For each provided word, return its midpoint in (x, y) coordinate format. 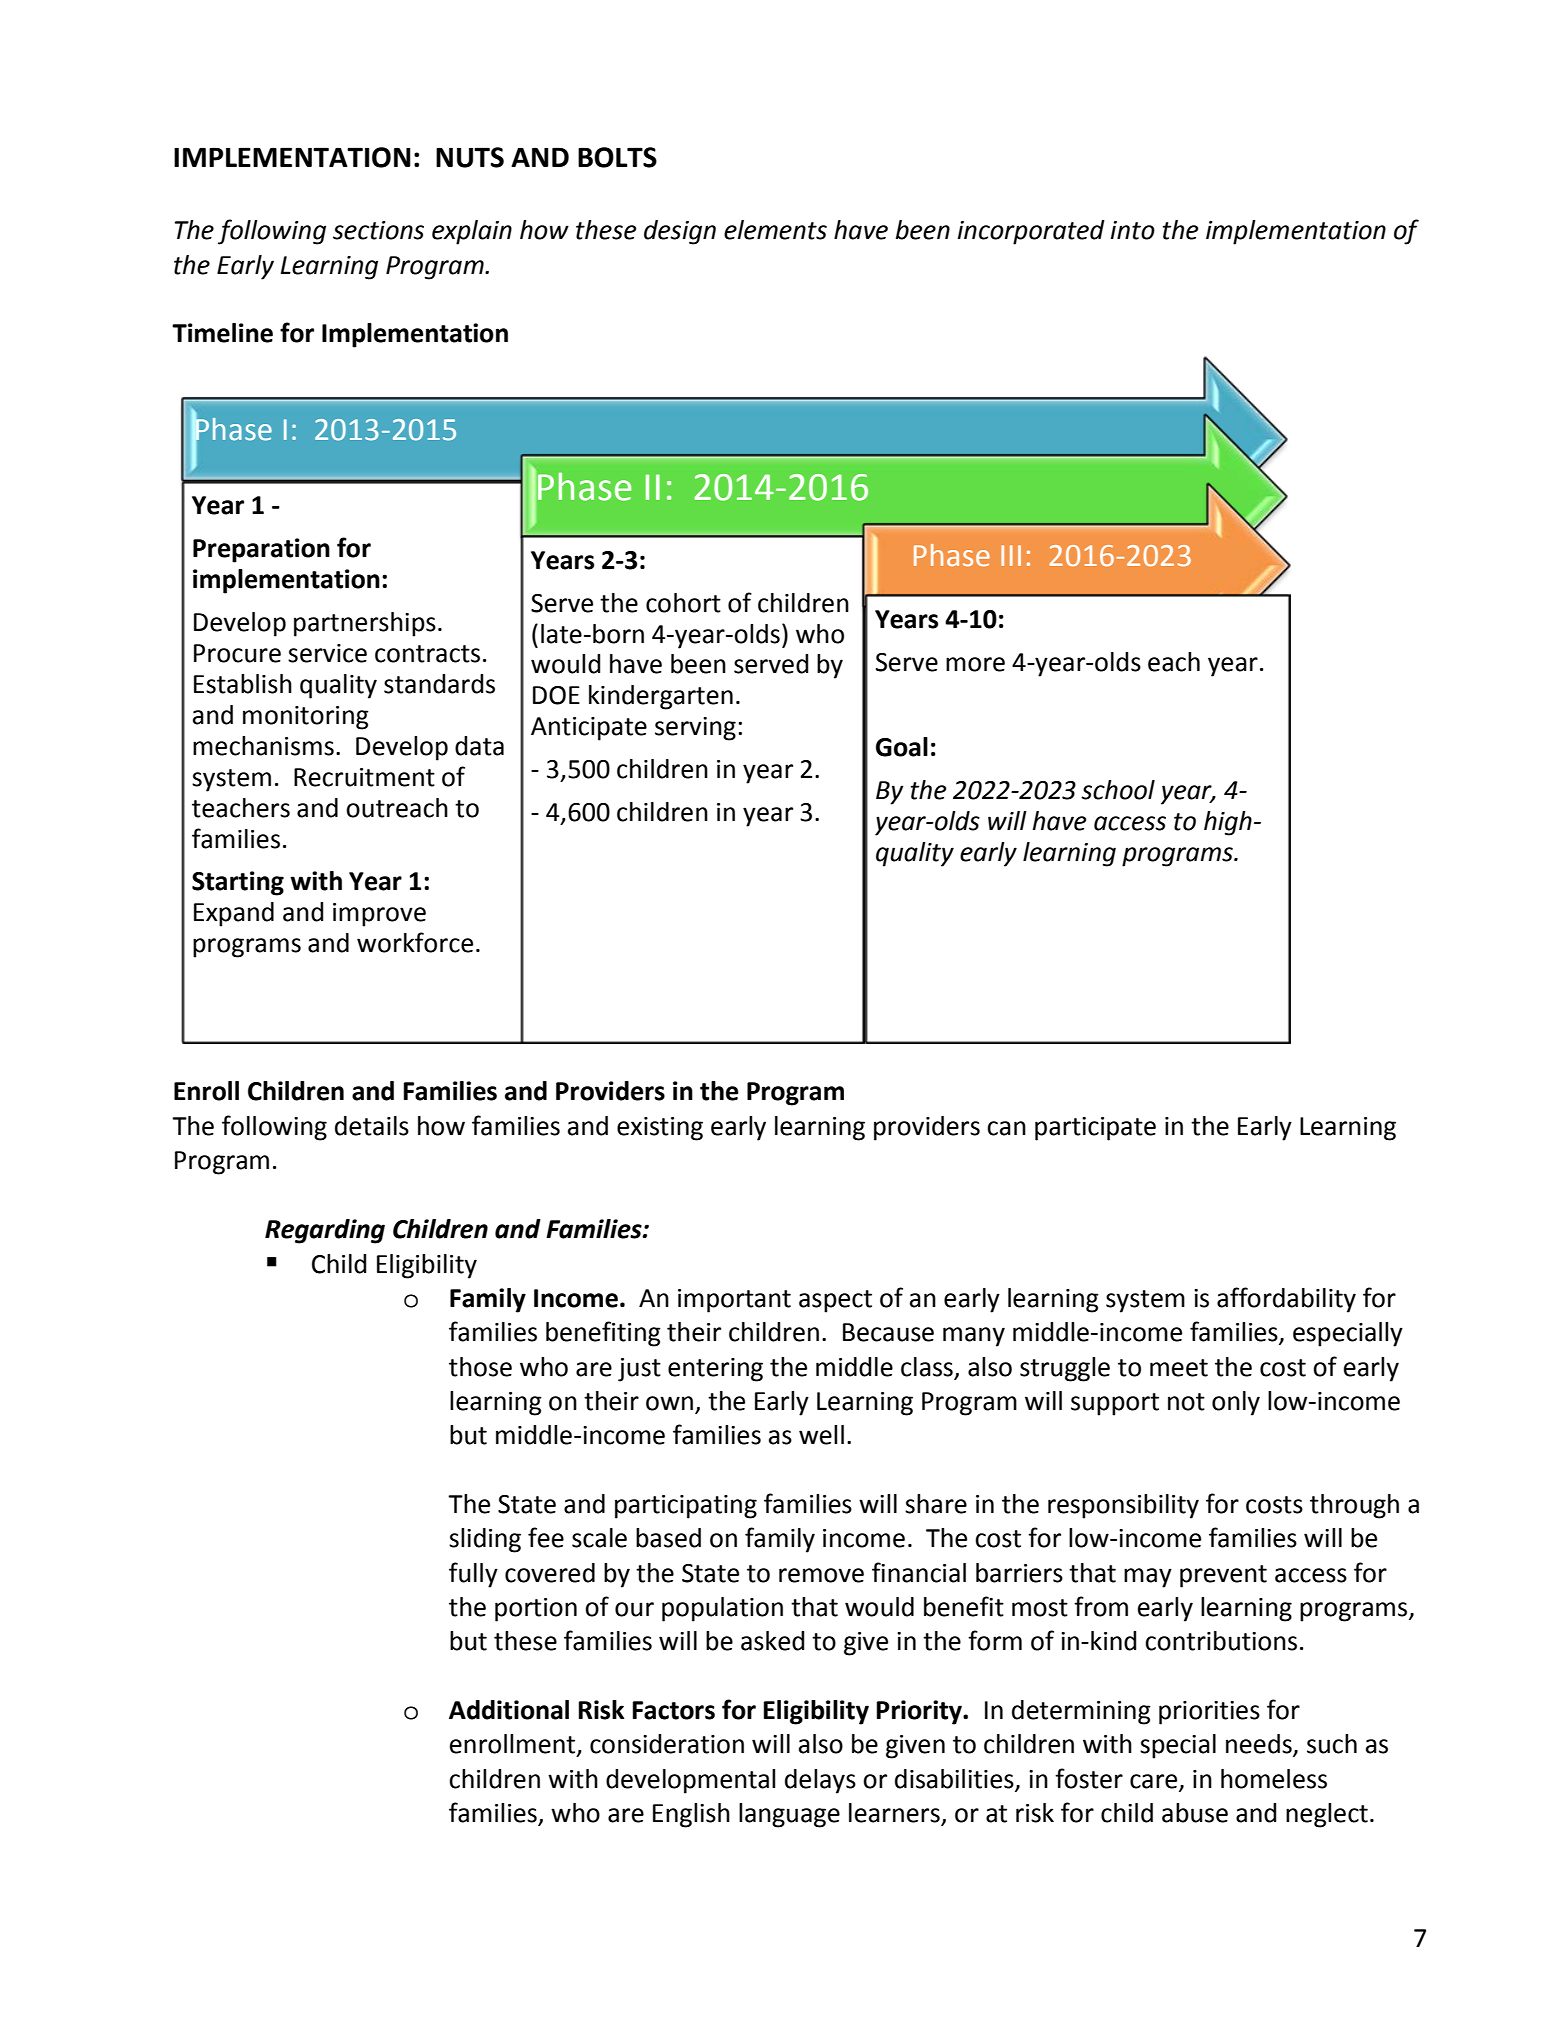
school (1118, 790)
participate (1095, 1129)
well (821, 1435)
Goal (902, 747)
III (1011, 555)
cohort (683, 603)
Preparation (261, 550)
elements (775, 230)
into (1133, 230)
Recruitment (364, 777)
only (1236, 1403)
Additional (509, 1710)
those (480, 1367)
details (372, 1126)
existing (660, 1129)
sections (378, 230)
